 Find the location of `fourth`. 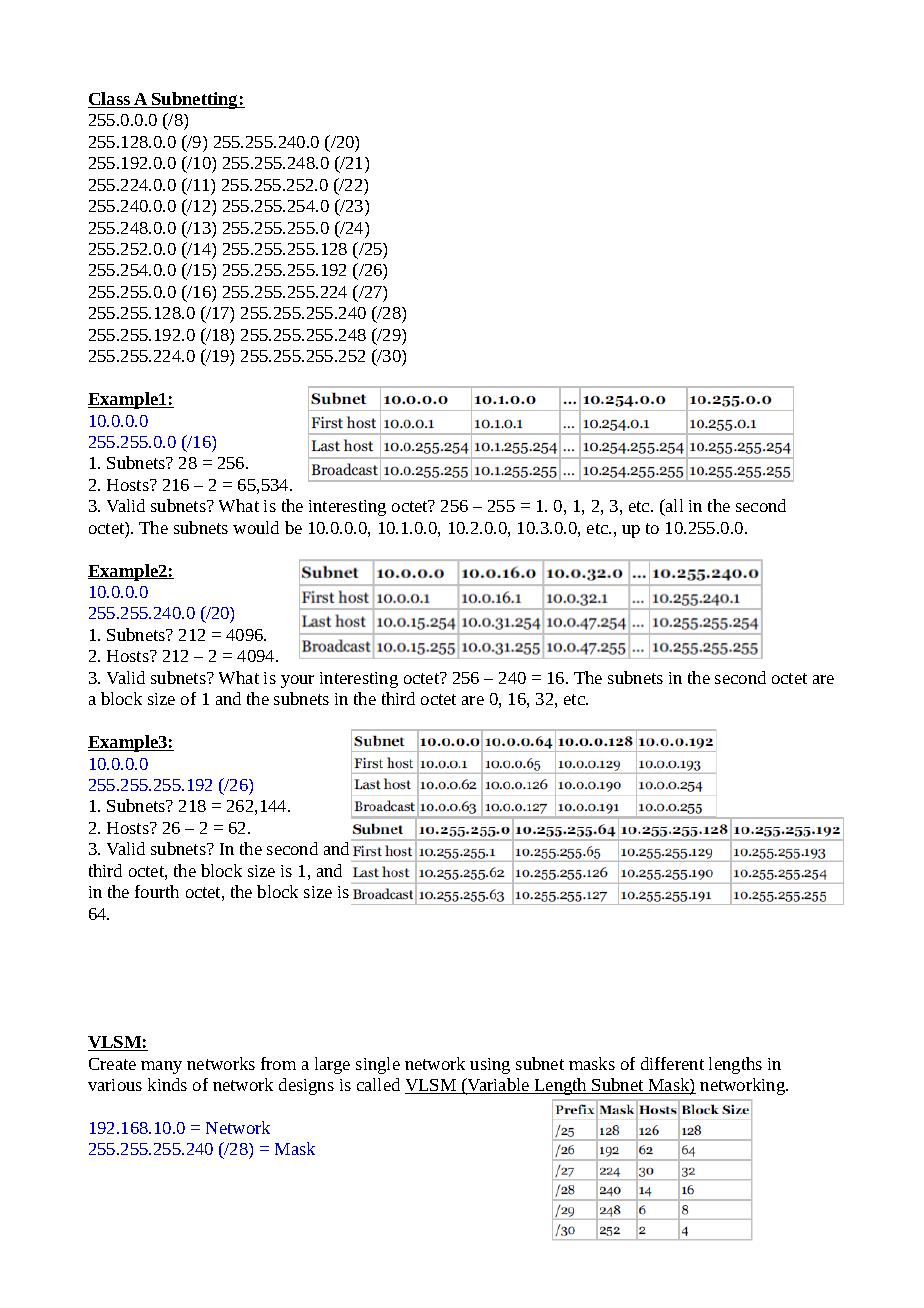

fourth is located at coordinates (157, 891).
